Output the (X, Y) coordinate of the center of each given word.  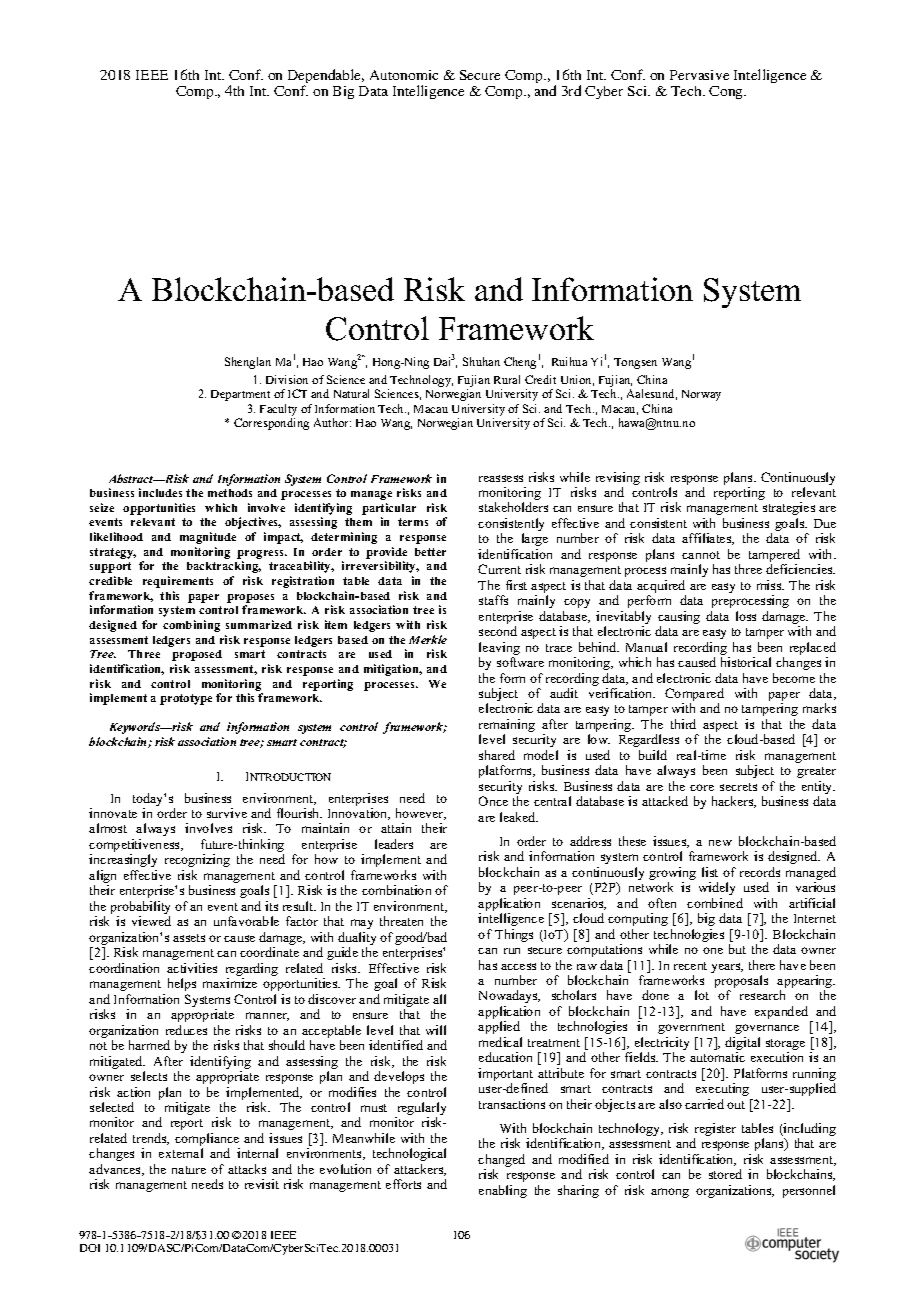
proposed (197, 655)
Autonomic (404, 75)
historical (746, 662)
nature (189, 1170)
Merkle (428, 639)
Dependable (326, 77)
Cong (727, 92)
